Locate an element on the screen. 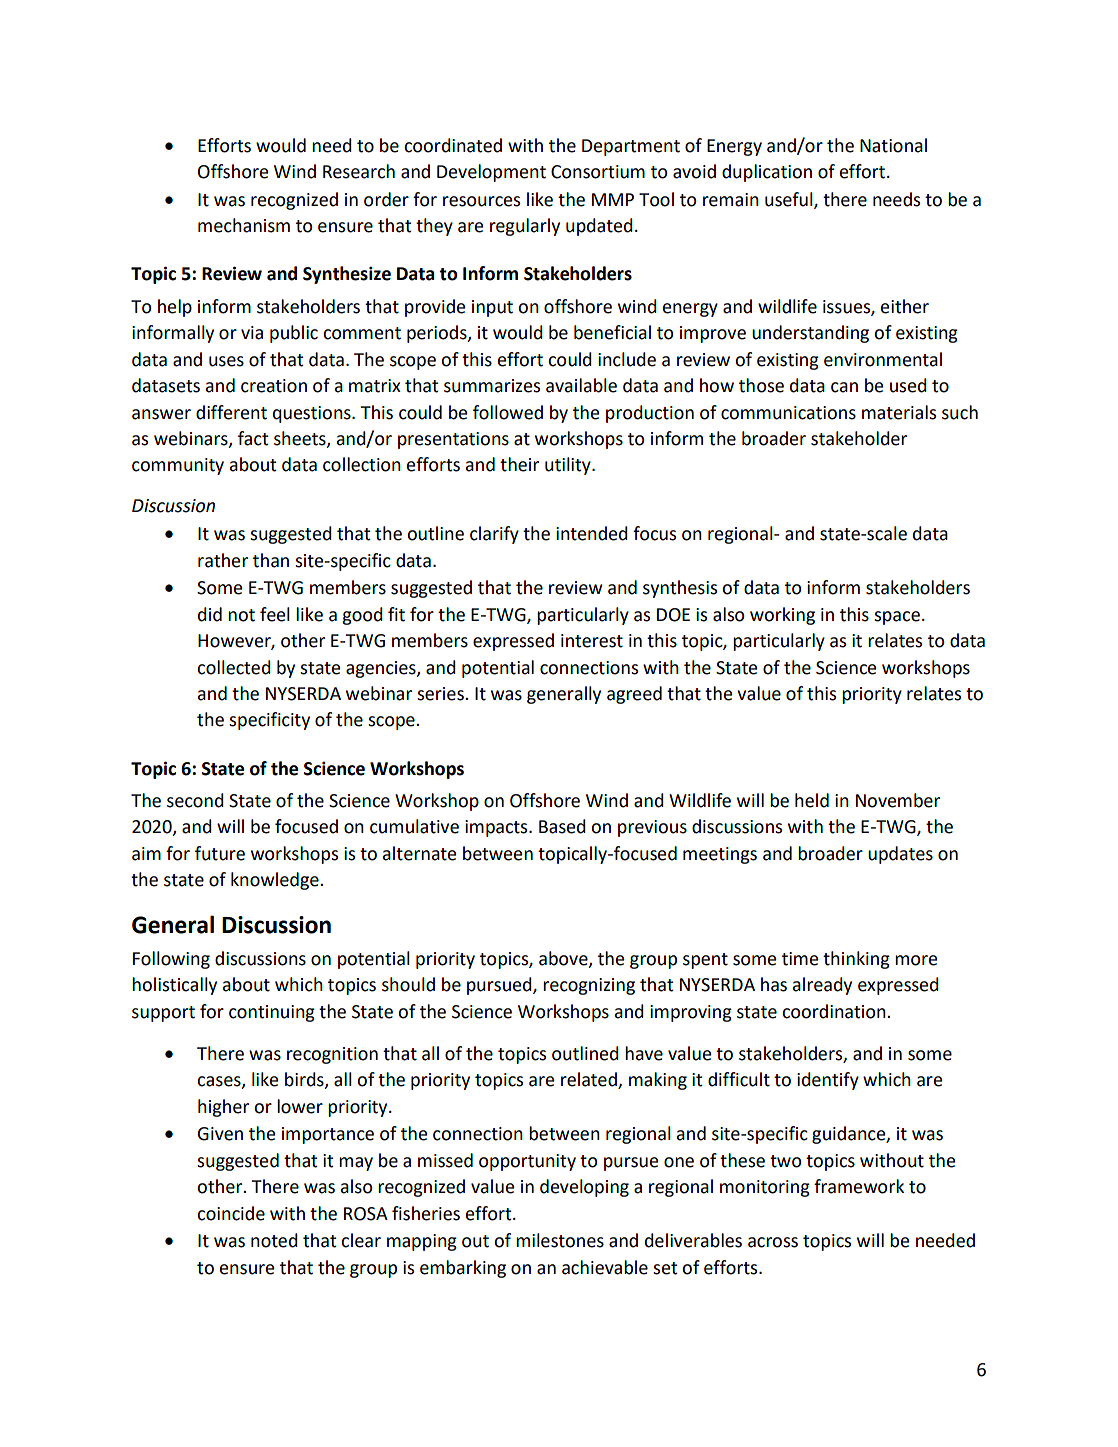  National is located at coordinates (893, 145).
